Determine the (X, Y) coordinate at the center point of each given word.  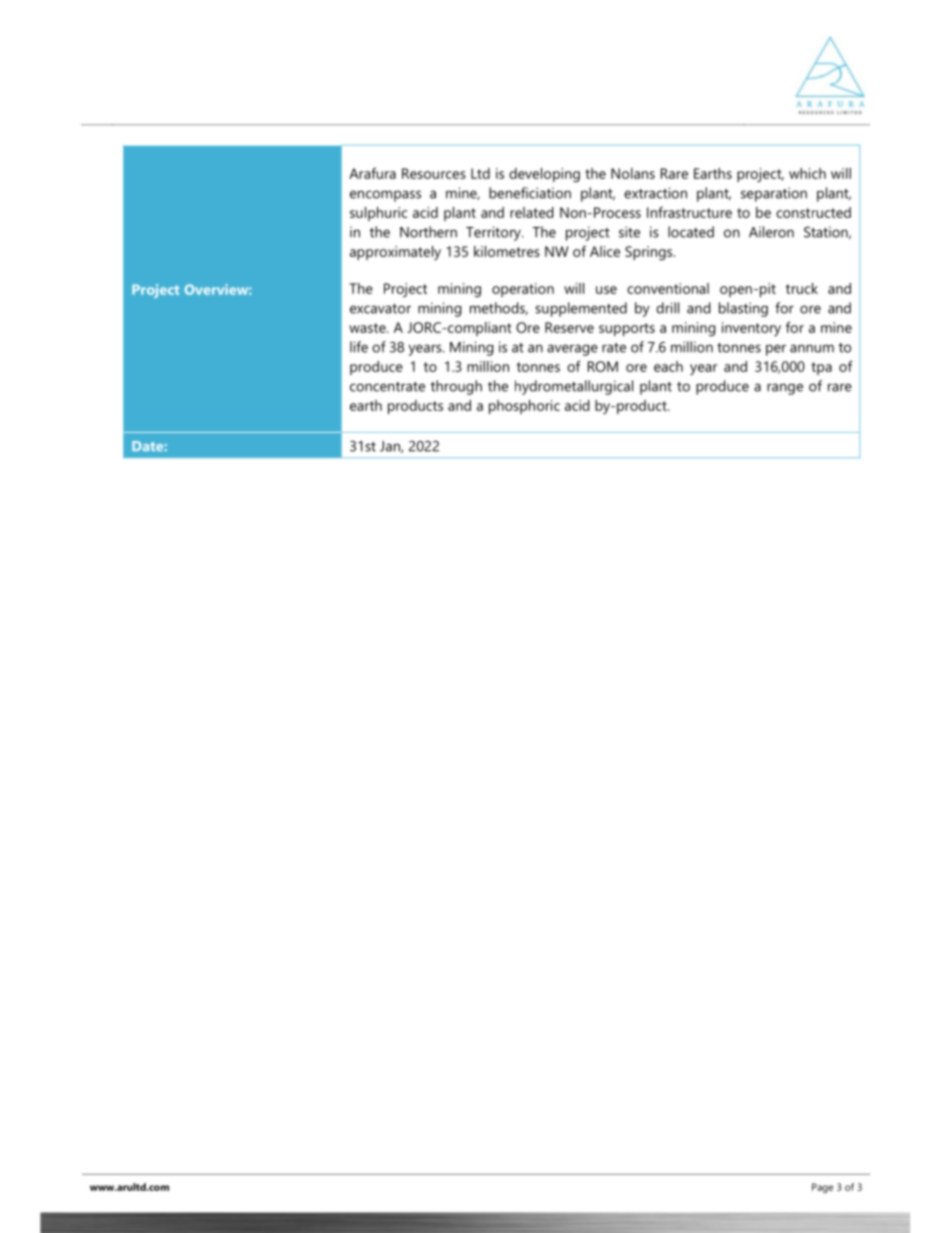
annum (812, 348)
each (668, 366)
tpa (821, 368)
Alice (605, 251)
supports (627, 329)
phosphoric (524, 407)
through (456, 387)
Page (822, 1188)
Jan (391, 447)
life (359, 347)
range (785, 389)
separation (774, 194)
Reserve (569, 327)
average (572, 350)
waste (368, 328)
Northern (428, 232)
